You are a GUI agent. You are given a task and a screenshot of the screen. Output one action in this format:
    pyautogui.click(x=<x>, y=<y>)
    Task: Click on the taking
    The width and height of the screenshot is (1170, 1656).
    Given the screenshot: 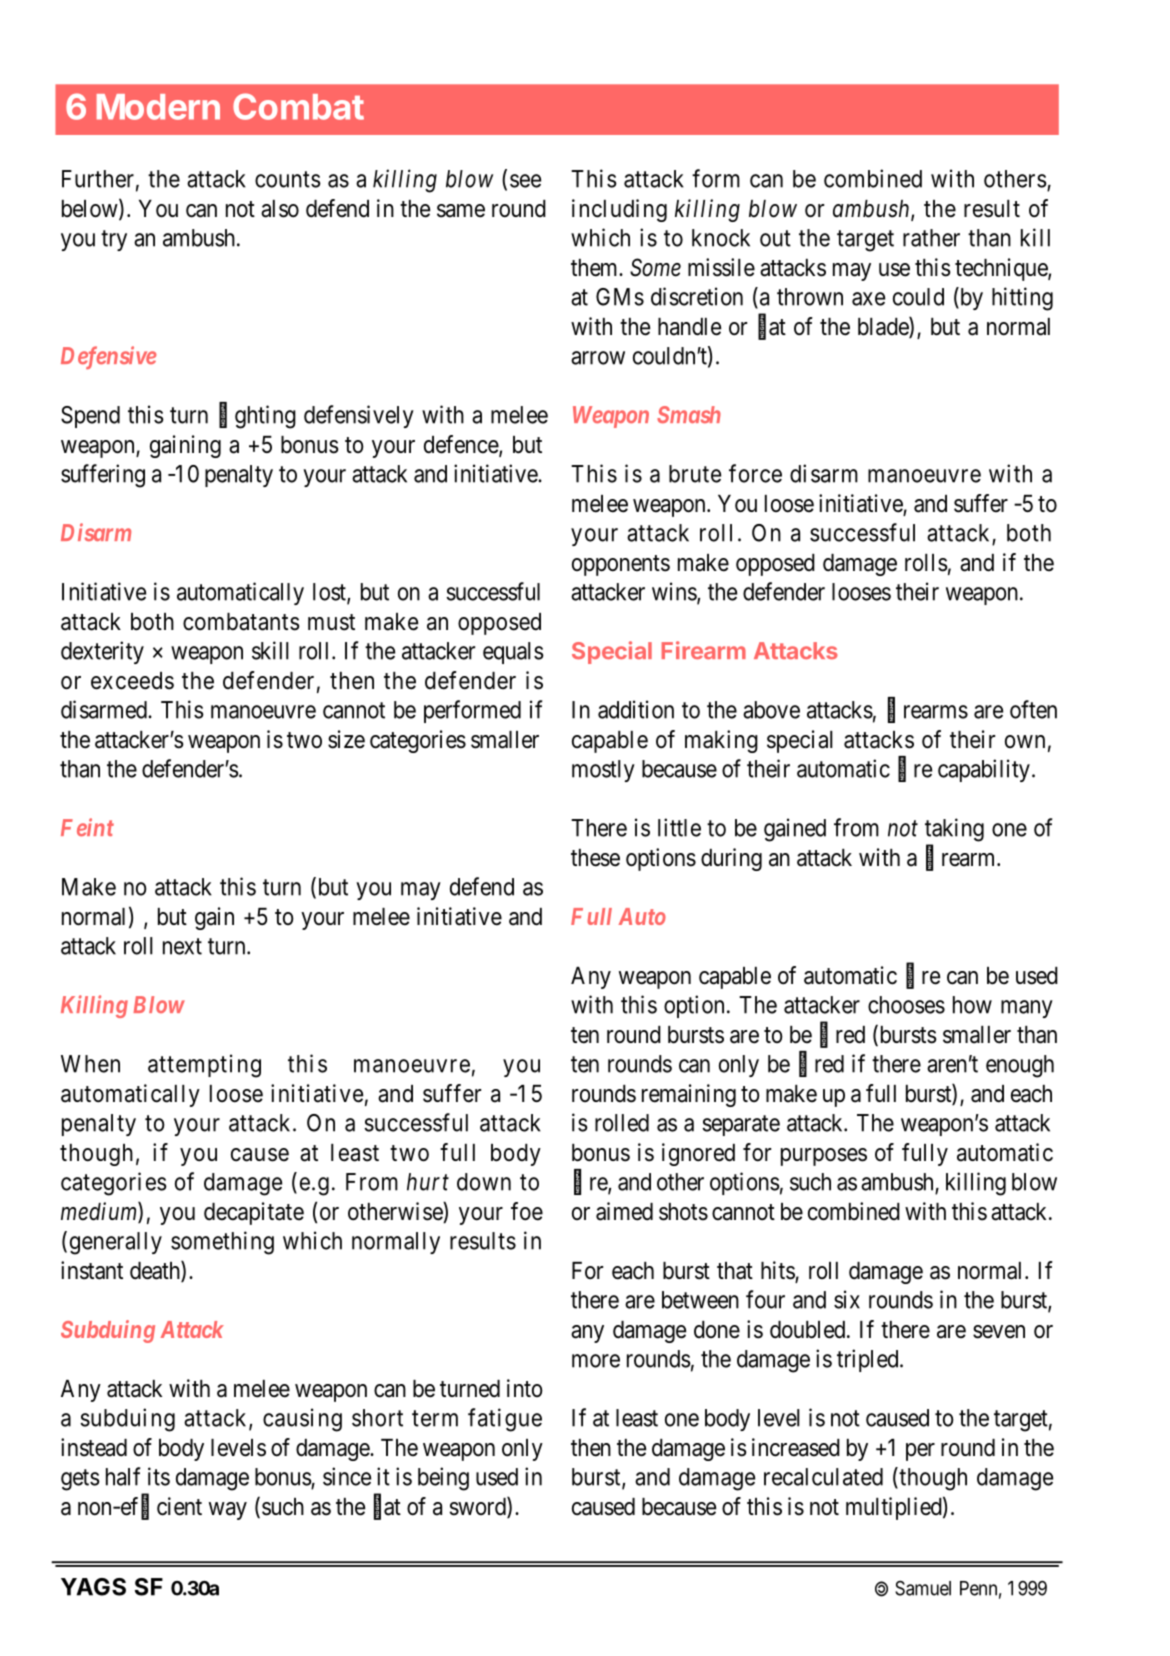 What is the action you would take?
    pyautogui.click(x=954, y=830)
